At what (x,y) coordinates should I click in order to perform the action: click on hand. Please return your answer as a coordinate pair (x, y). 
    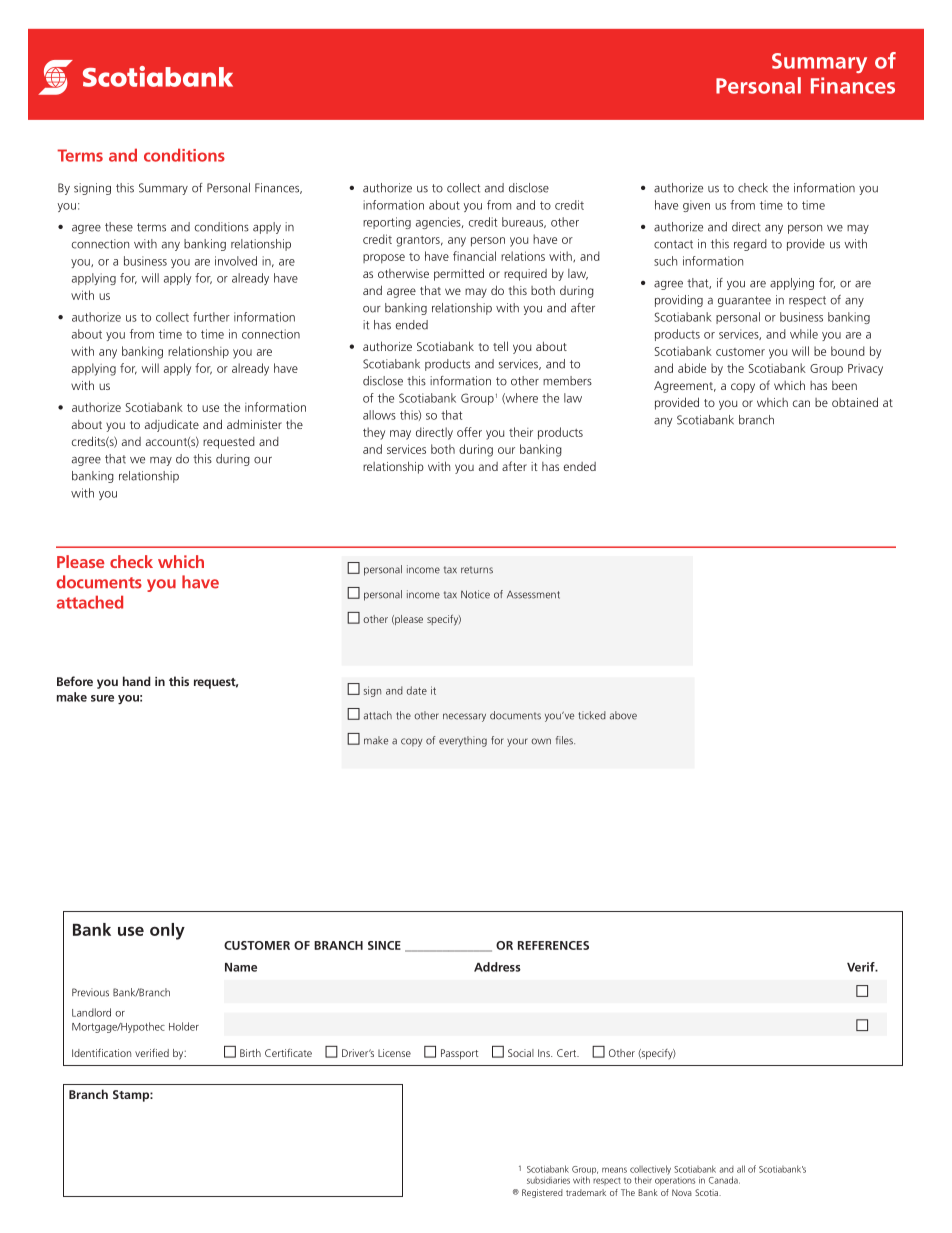
    Looking at the image, I should click on (137, 681).
